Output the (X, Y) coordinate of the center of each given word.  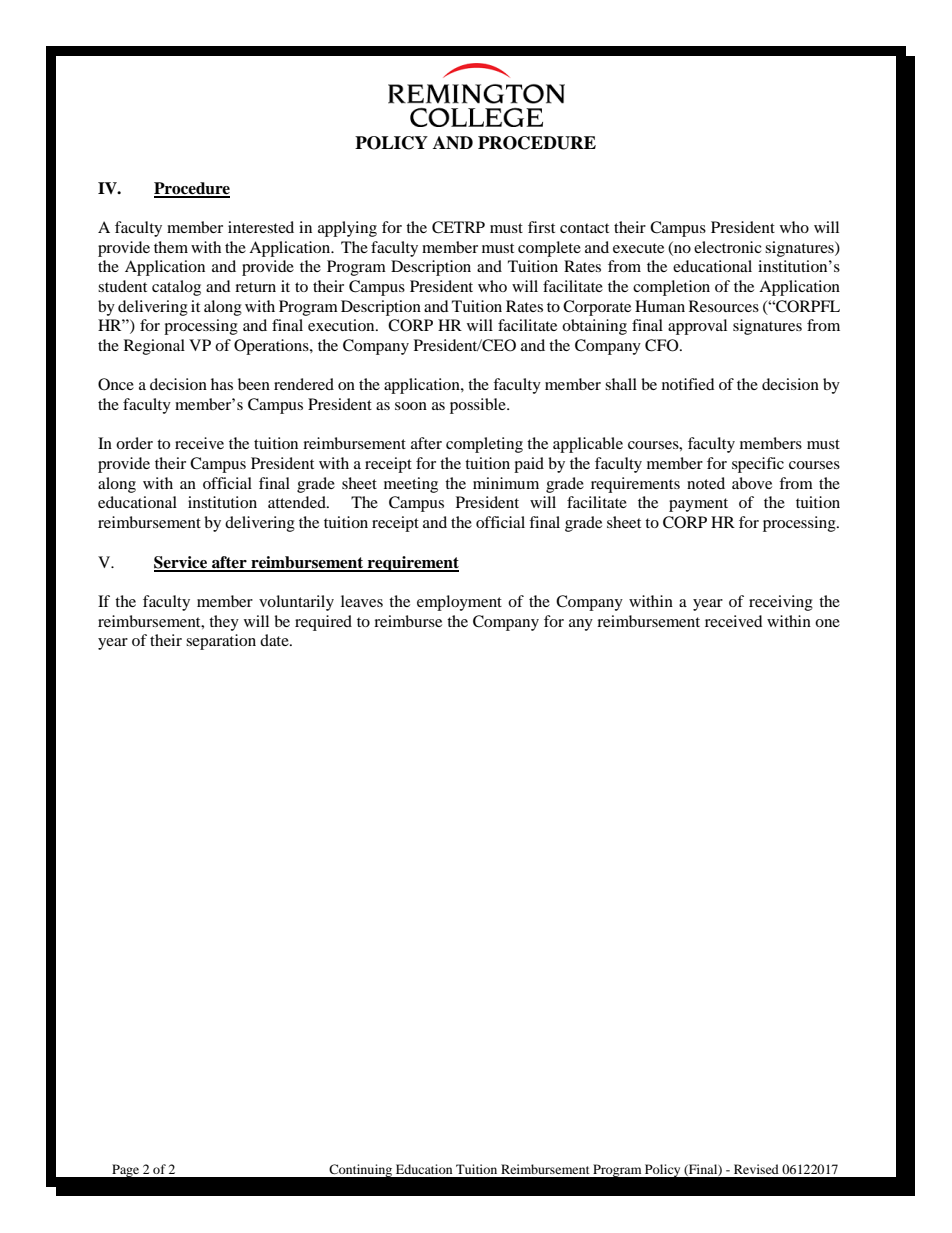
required (323, 623)
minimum (506, 483)
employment (459, 603)
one (827, 623)
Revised (756, 1169)
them (171, 247)
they (224, 623)
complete (549, 249)
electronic (728, 247)
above (752, 483)
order (134, 443)
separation (221, 642)
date (275, 640)
